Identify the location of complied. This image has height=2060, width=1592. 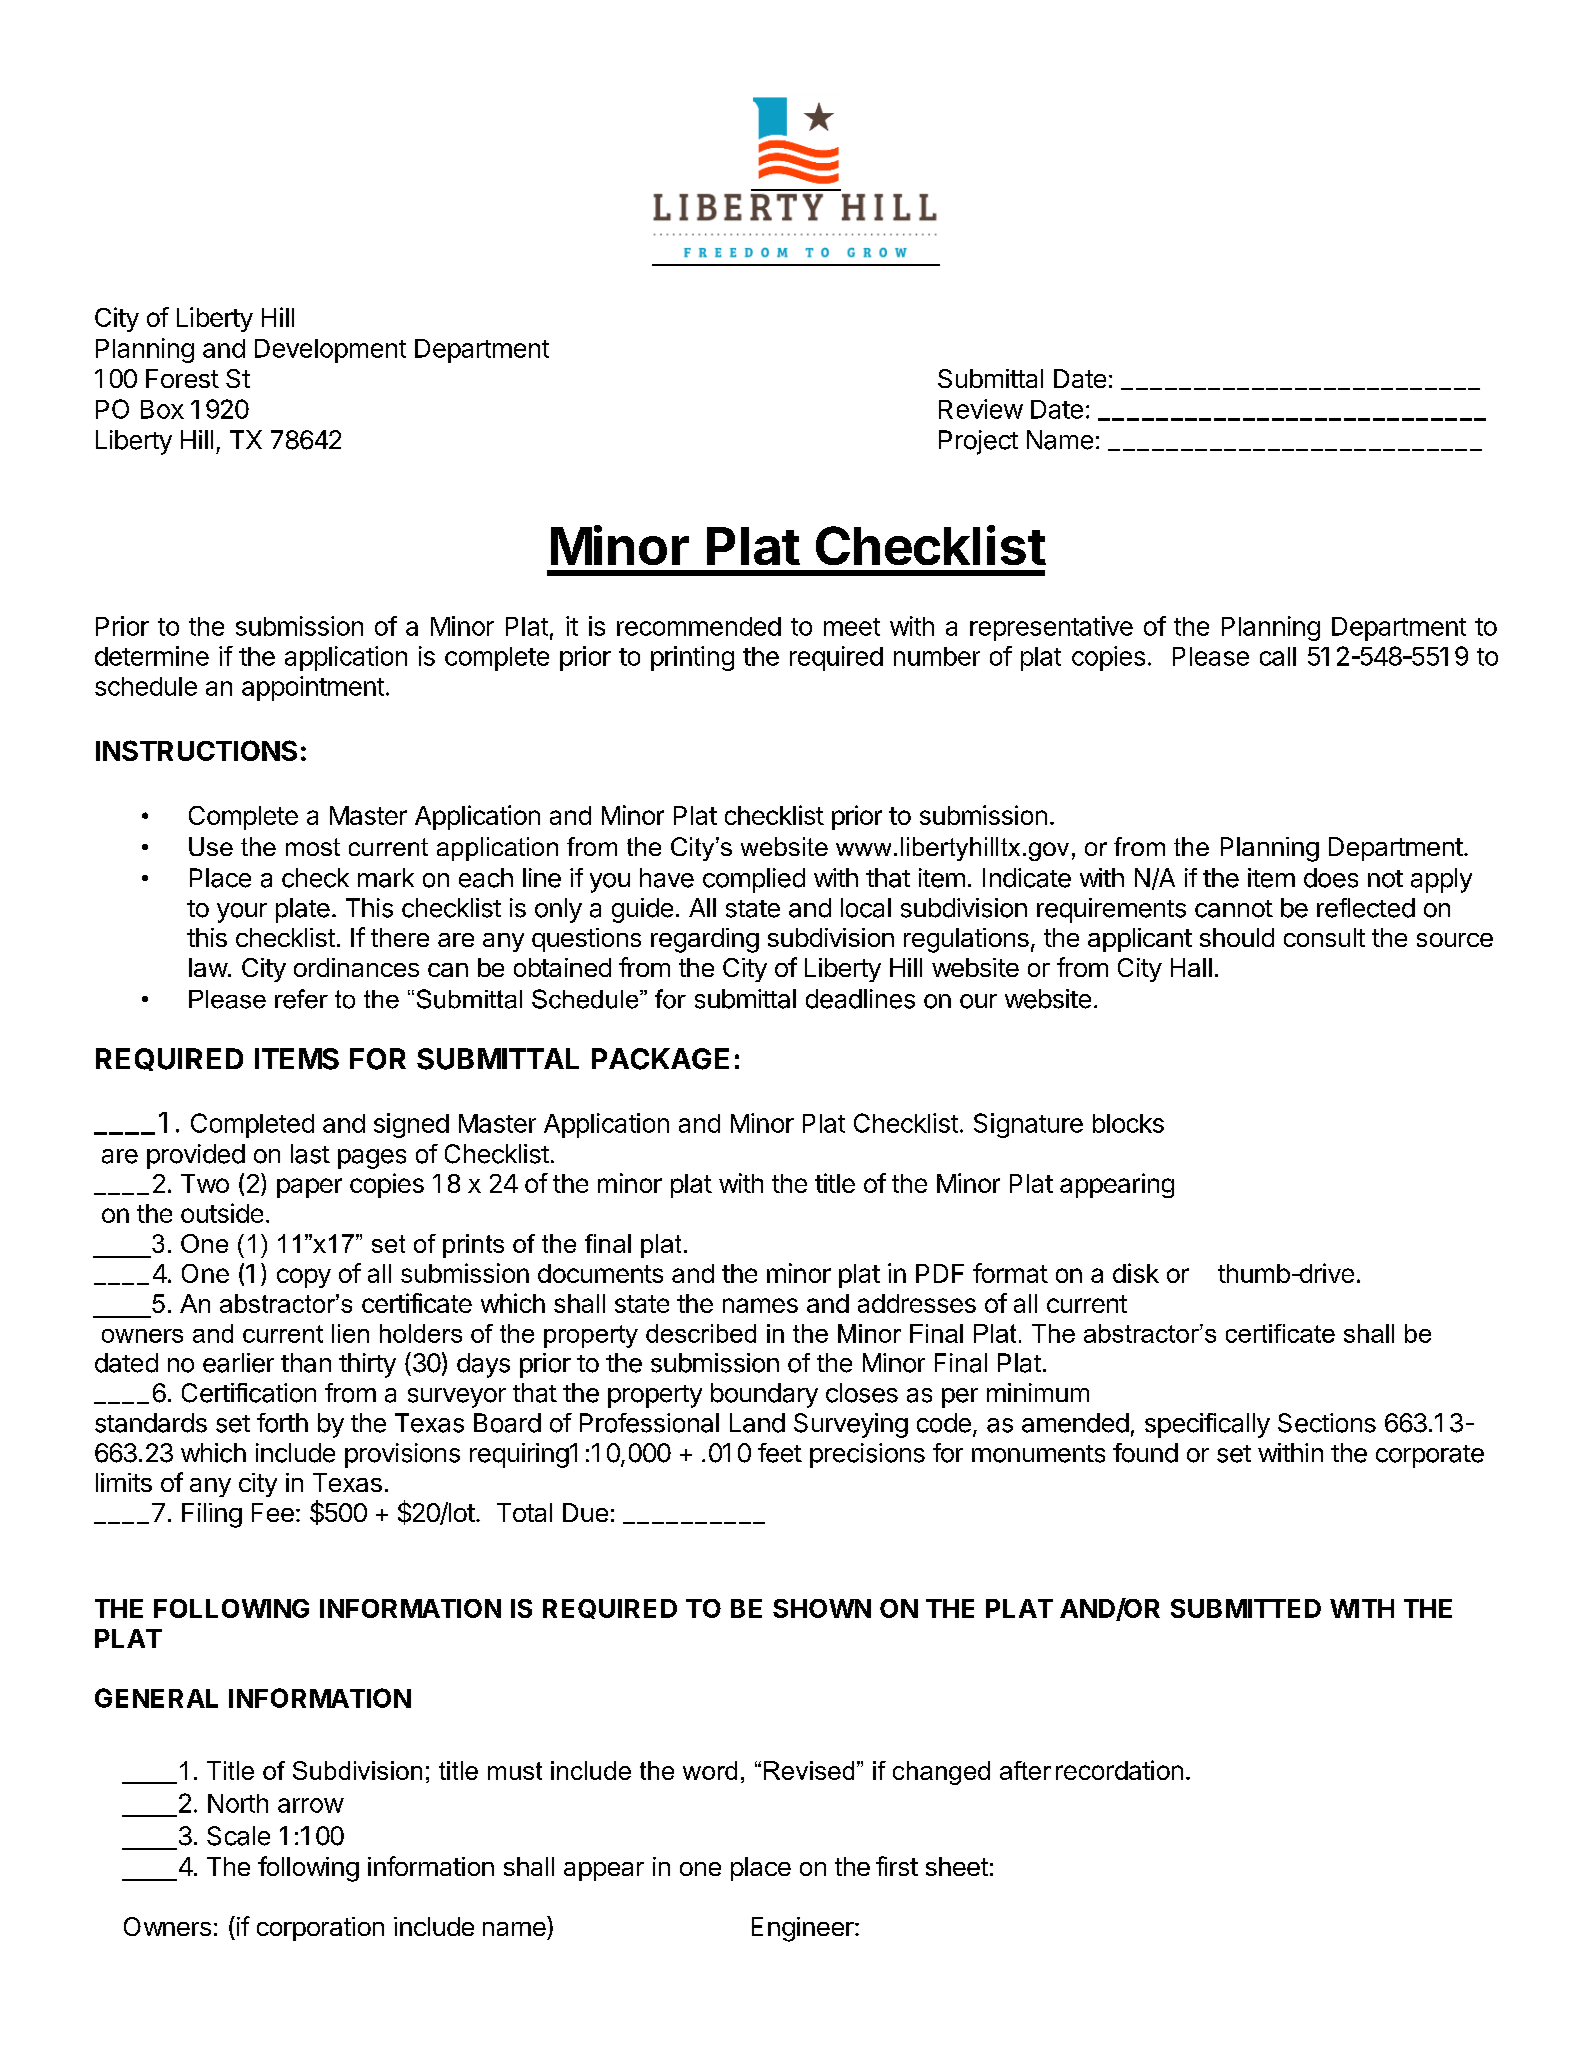
(754, 880).
